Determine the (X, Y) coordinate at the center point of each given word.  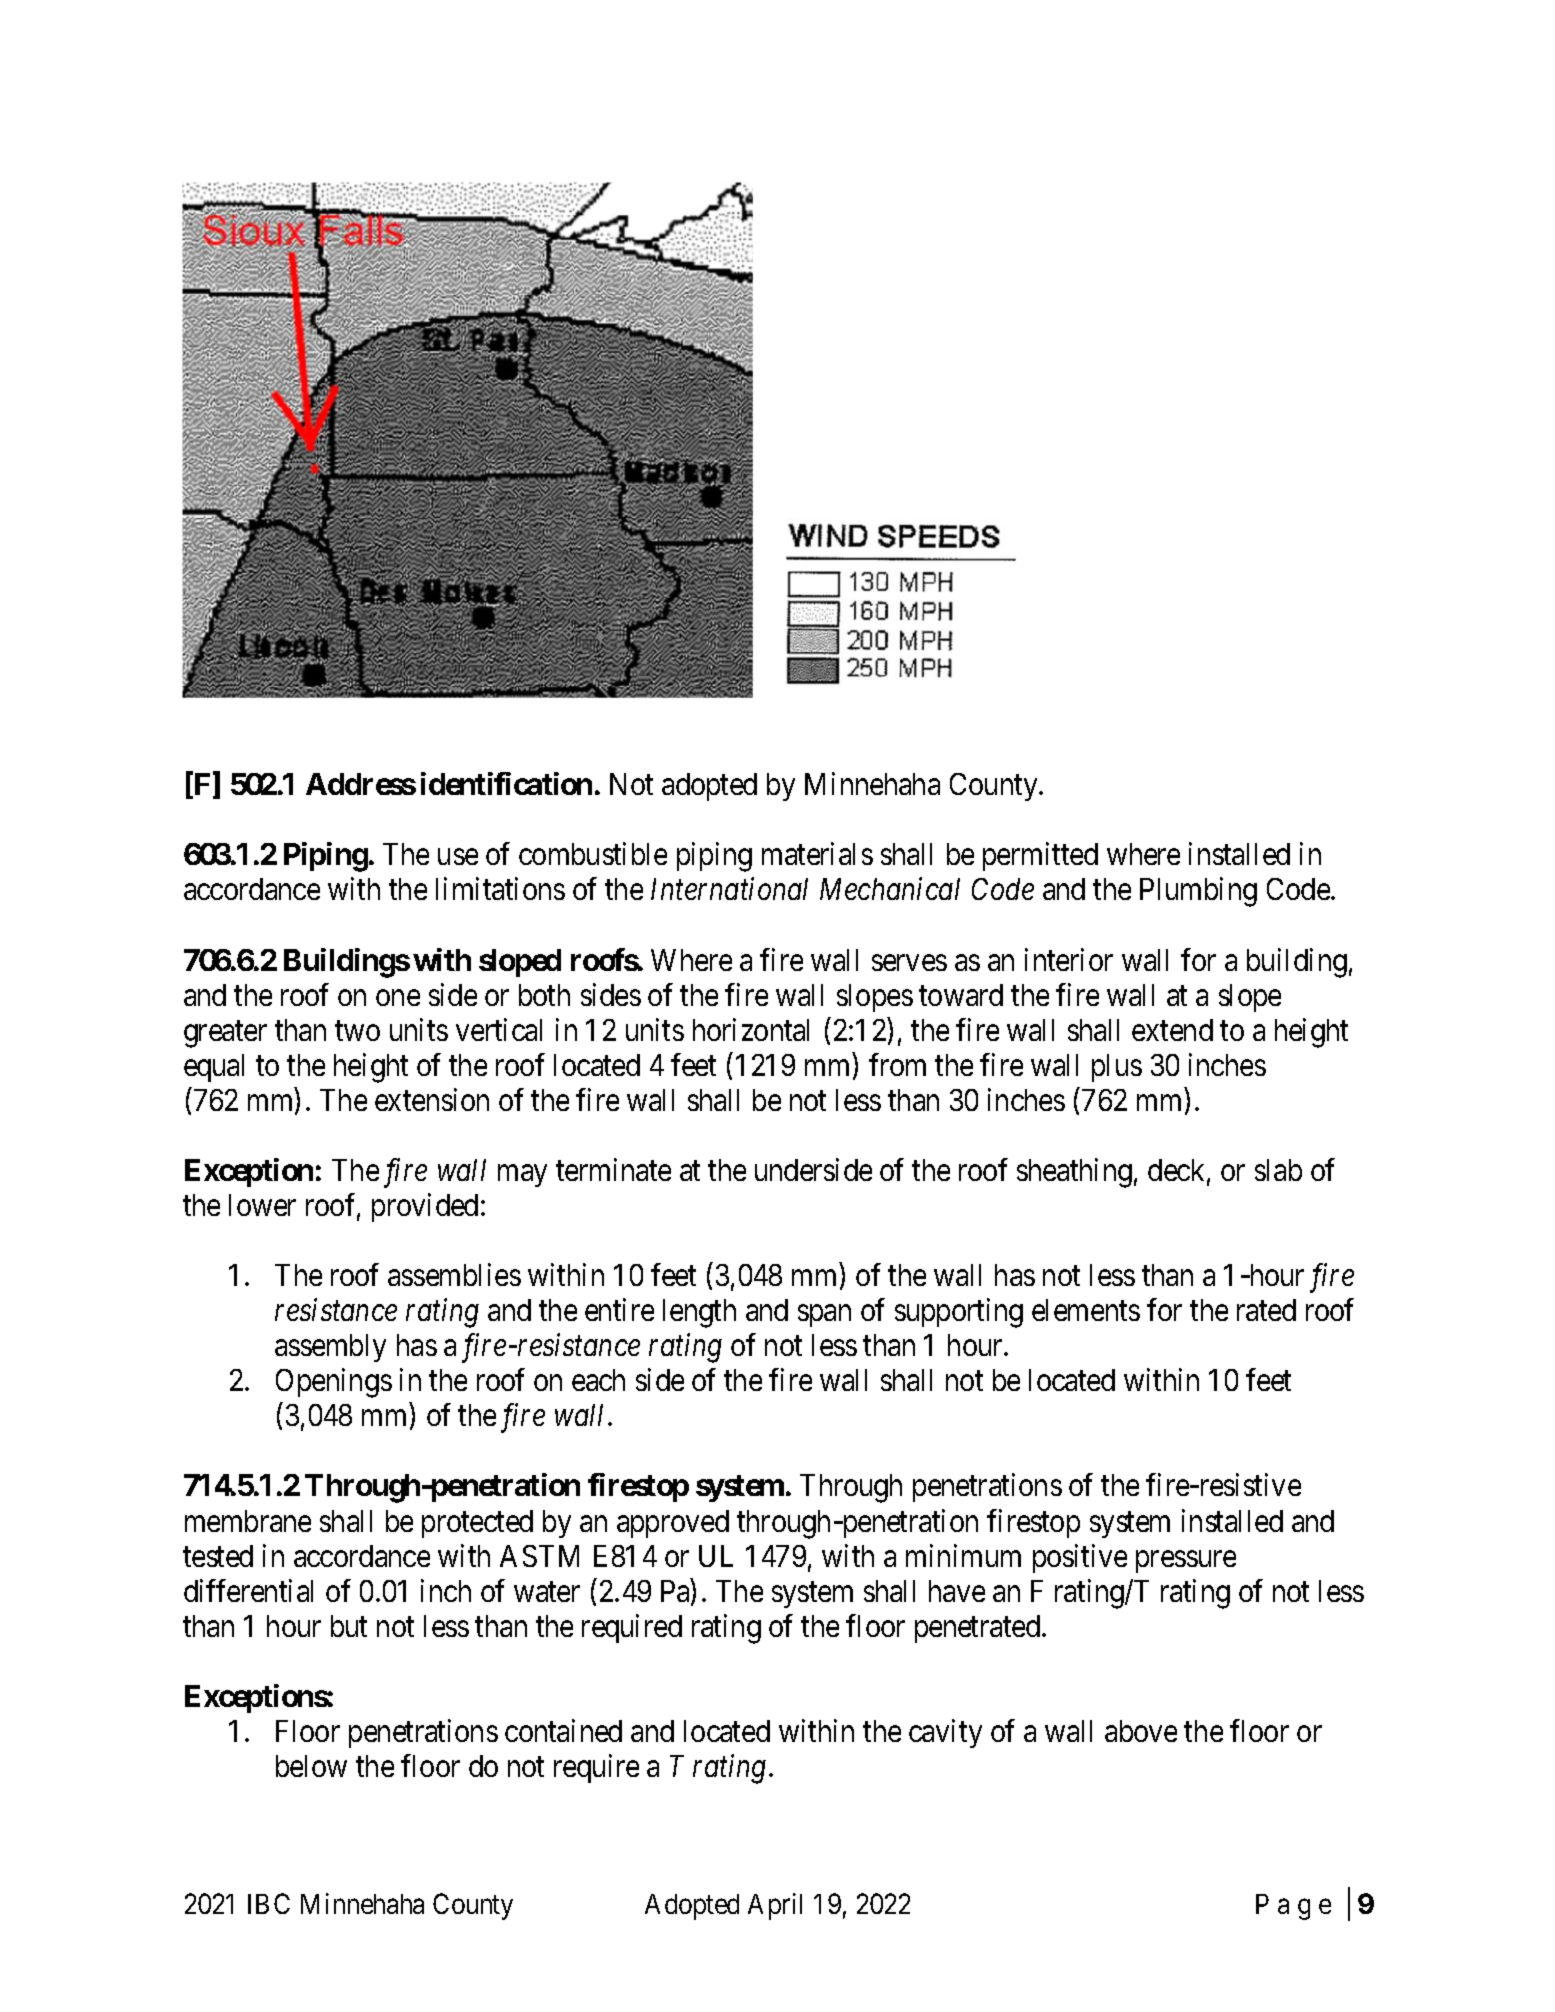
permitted (1040, 857)
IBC (269, 1903)
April (775, 1906)
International (729, 889)
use (458, 857)
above (1141, 1731)
